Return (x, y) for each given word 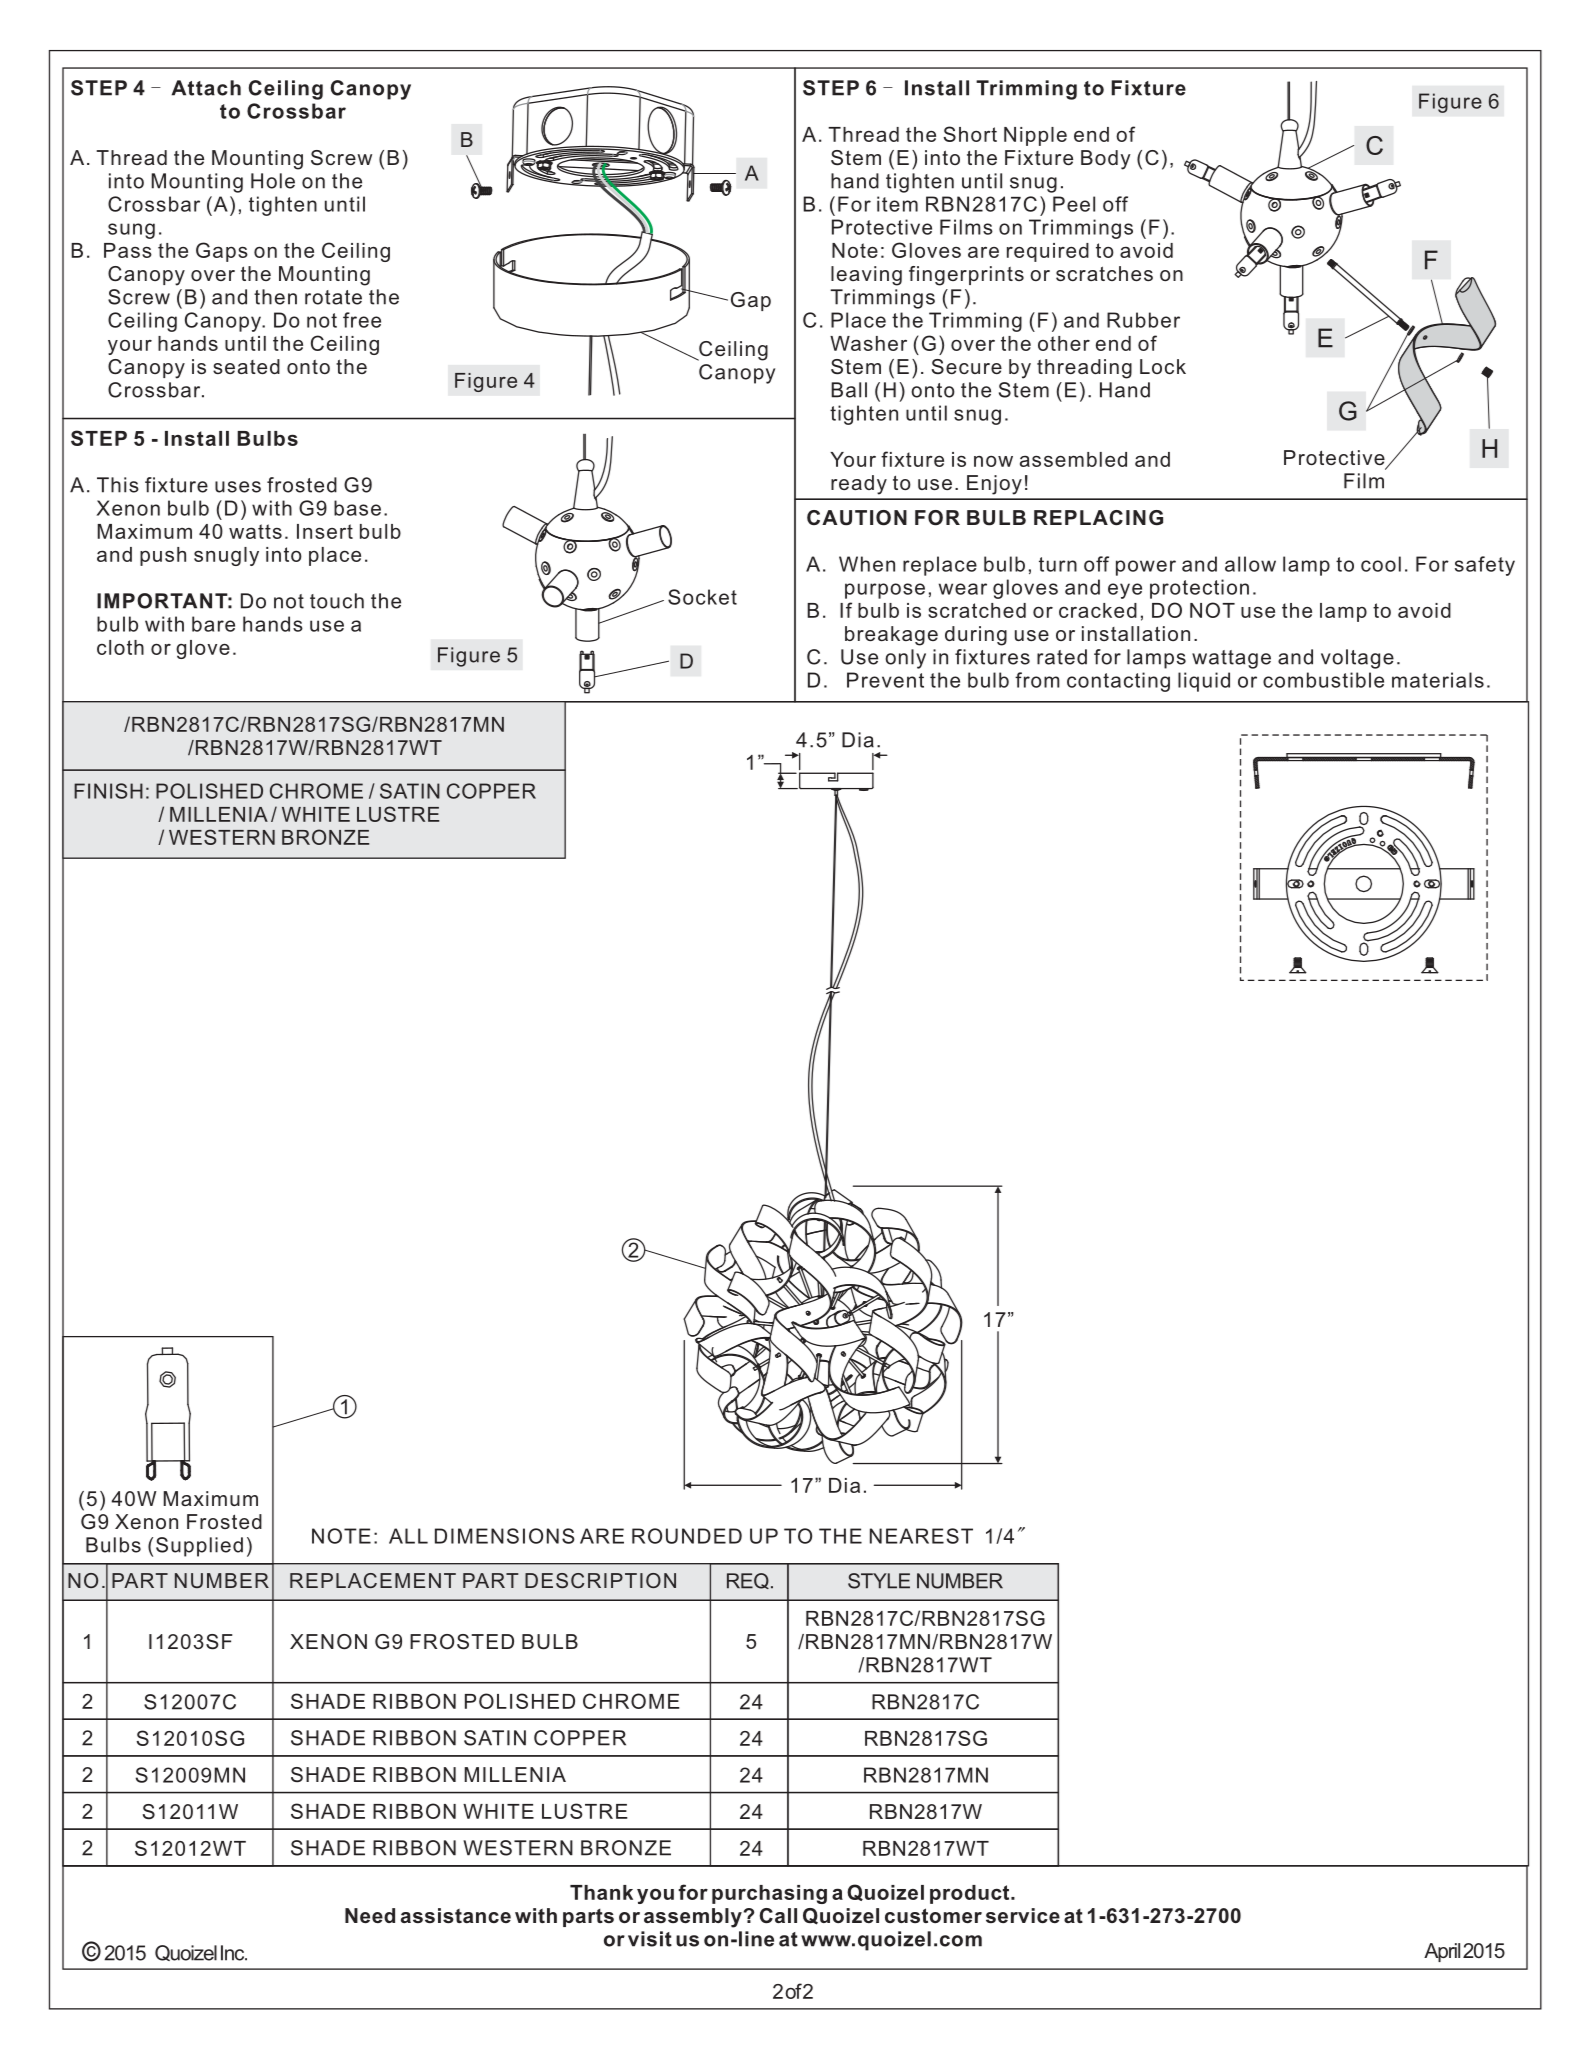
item (897, 204)
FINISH (108, 791)
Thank (601, 1892)
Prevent (885, 680)
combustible (1323, 680)
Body (1106, 160)
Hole (273, 181)
